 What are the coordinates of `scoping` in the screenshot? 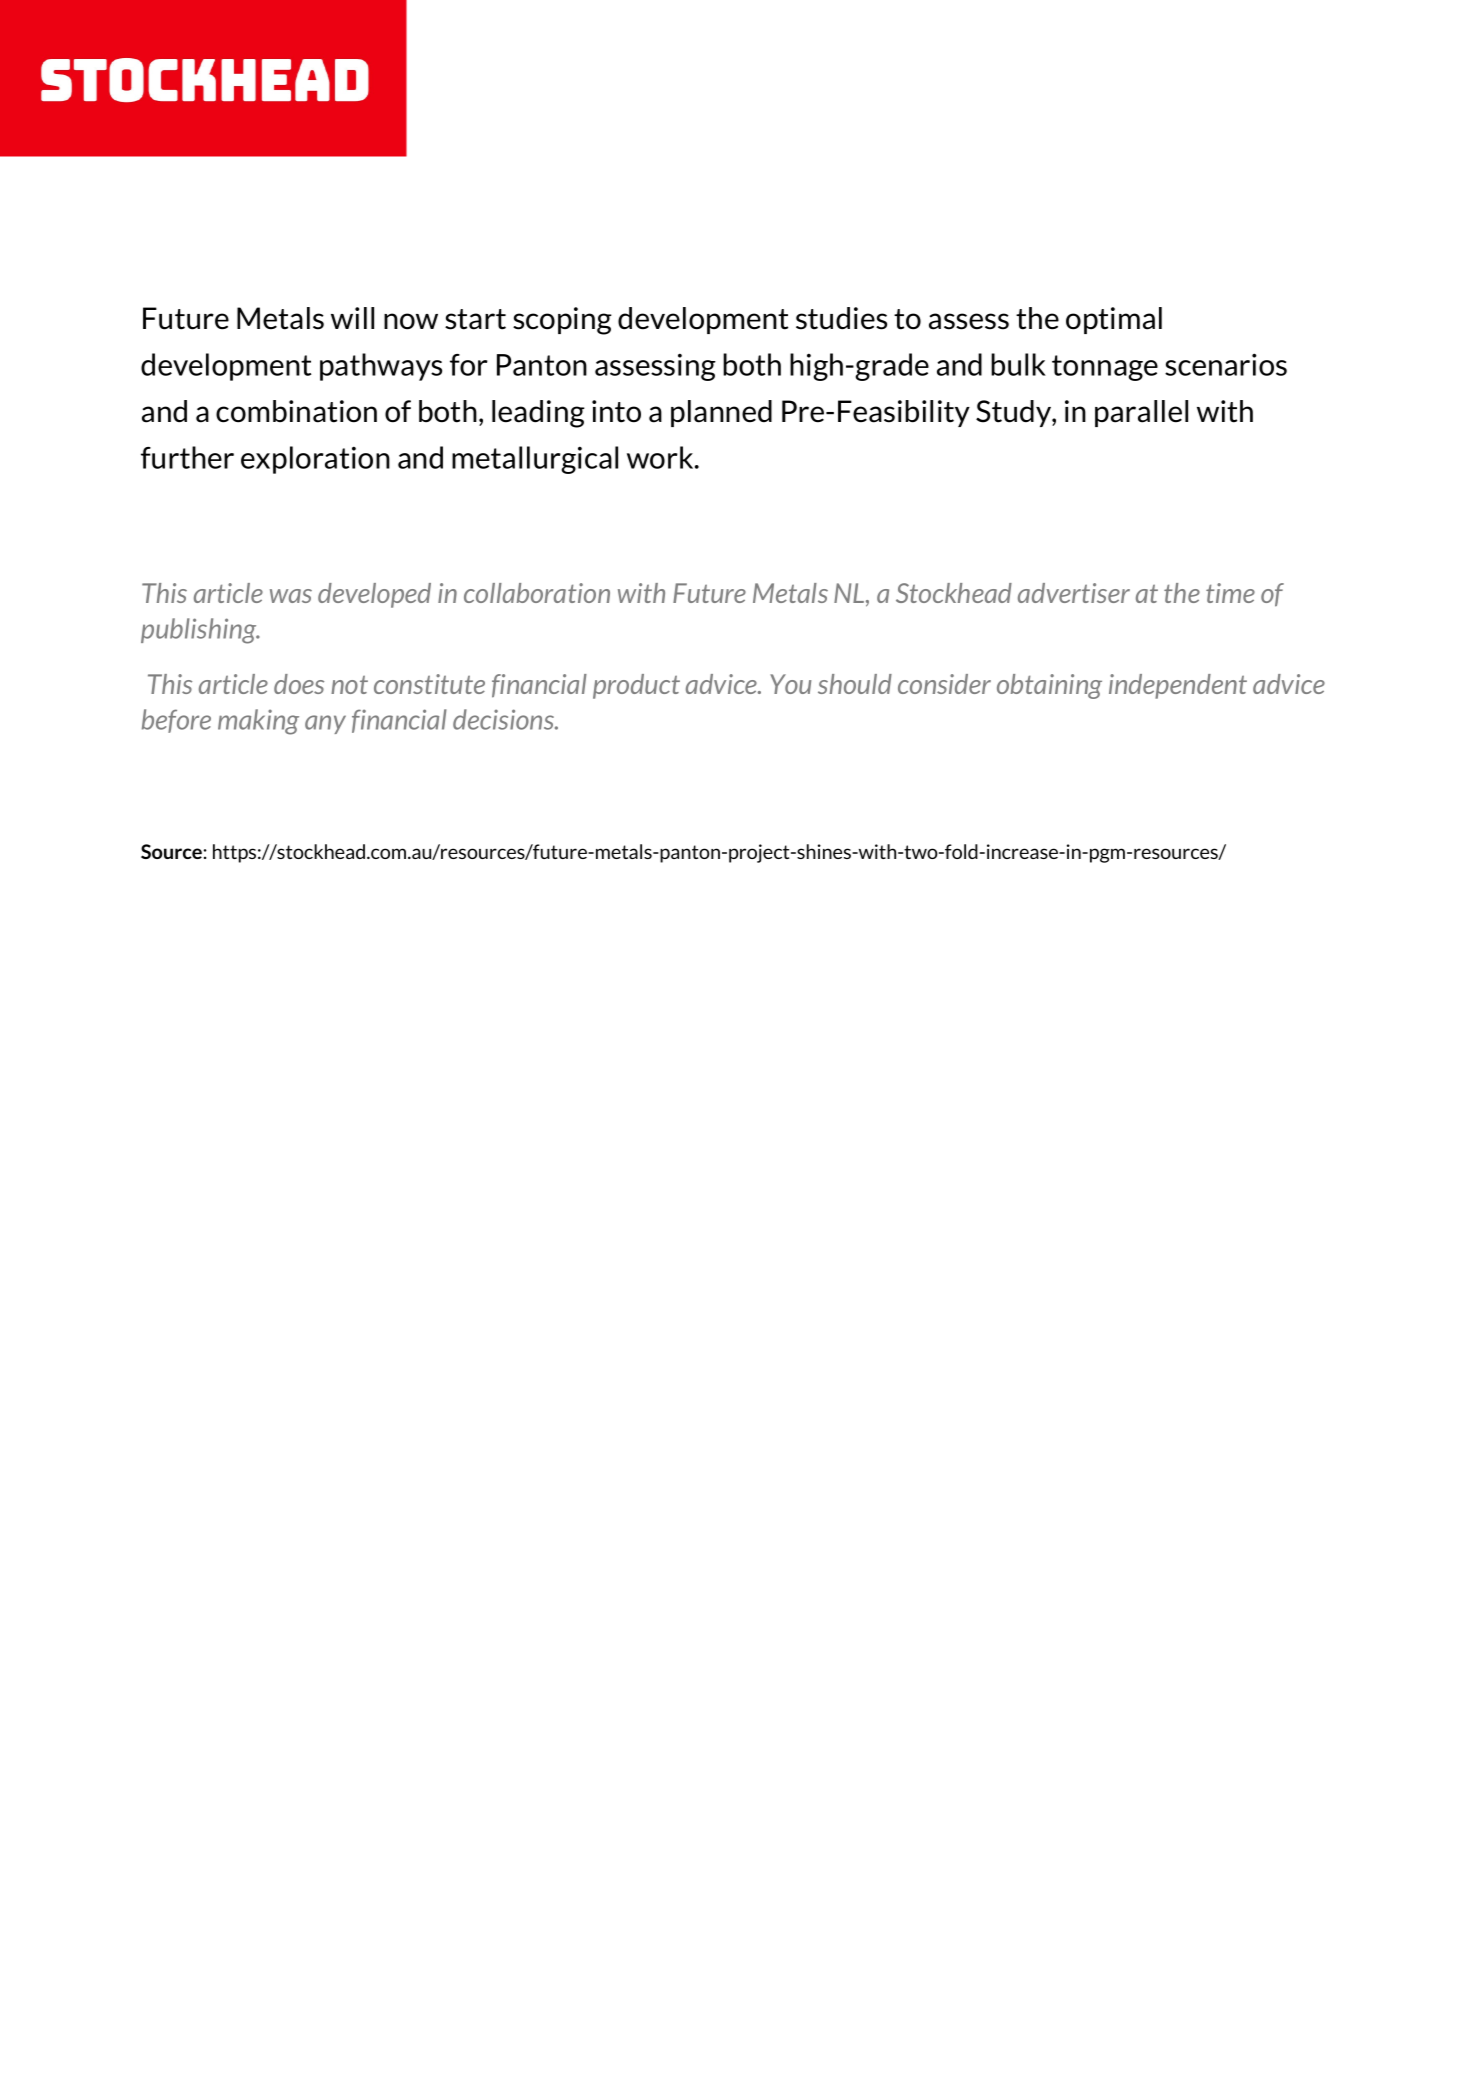 It's located at (562, 321).
